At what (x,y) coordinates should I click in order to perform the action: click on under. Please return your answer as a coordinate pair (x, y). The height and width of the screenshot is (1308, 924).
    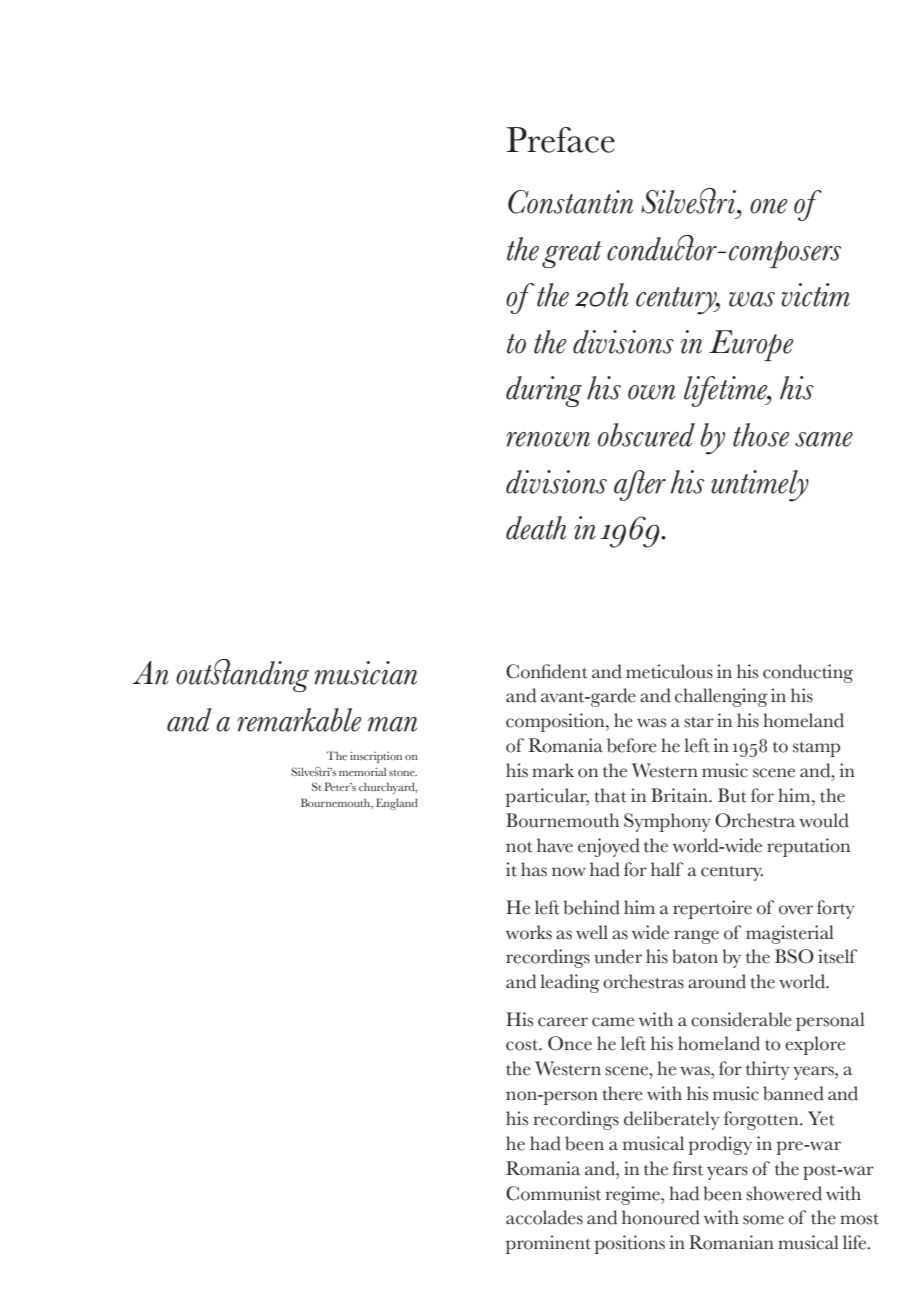
    Looking at the image, I should click on (618, 956).
